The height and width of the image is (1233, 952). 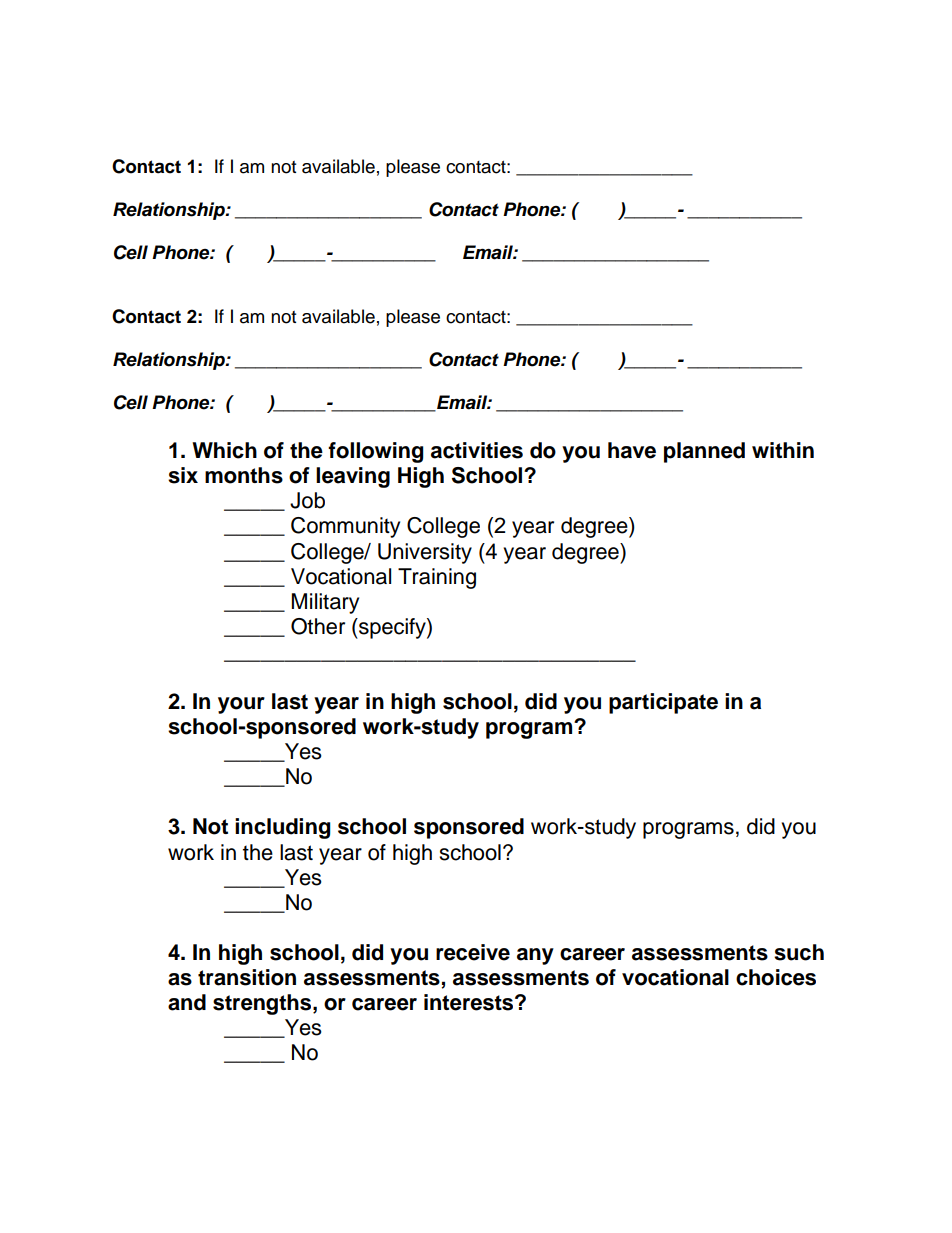 I want to click on including, so click(x=283, y=828).
